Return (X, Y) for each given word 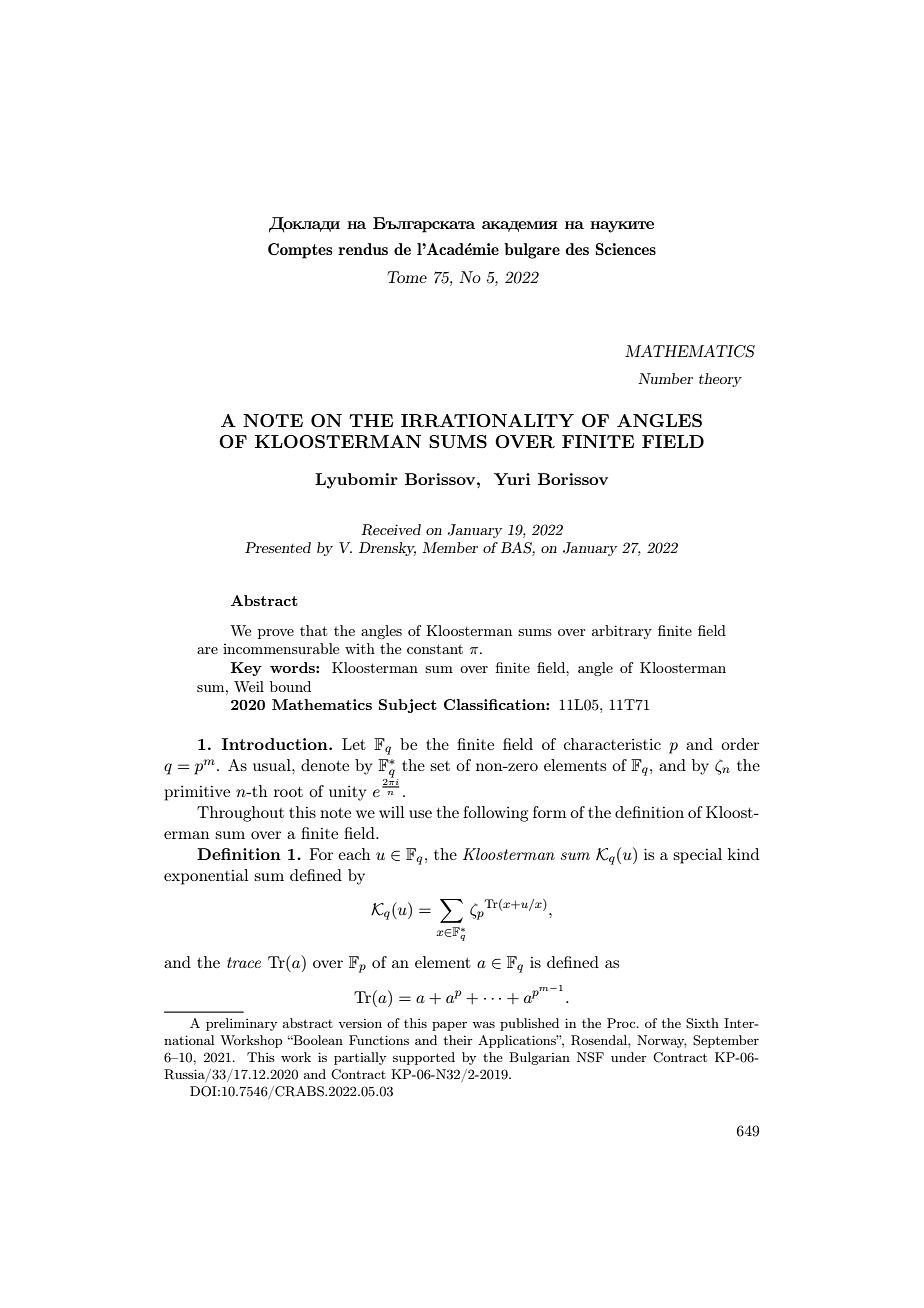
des (577, 249)
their (458, 1040)
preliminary (241, 1024)
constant (435, 649)
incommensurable (281, 648)
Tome (407, 277)
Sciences (626, 249)
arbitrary (622, 632)
